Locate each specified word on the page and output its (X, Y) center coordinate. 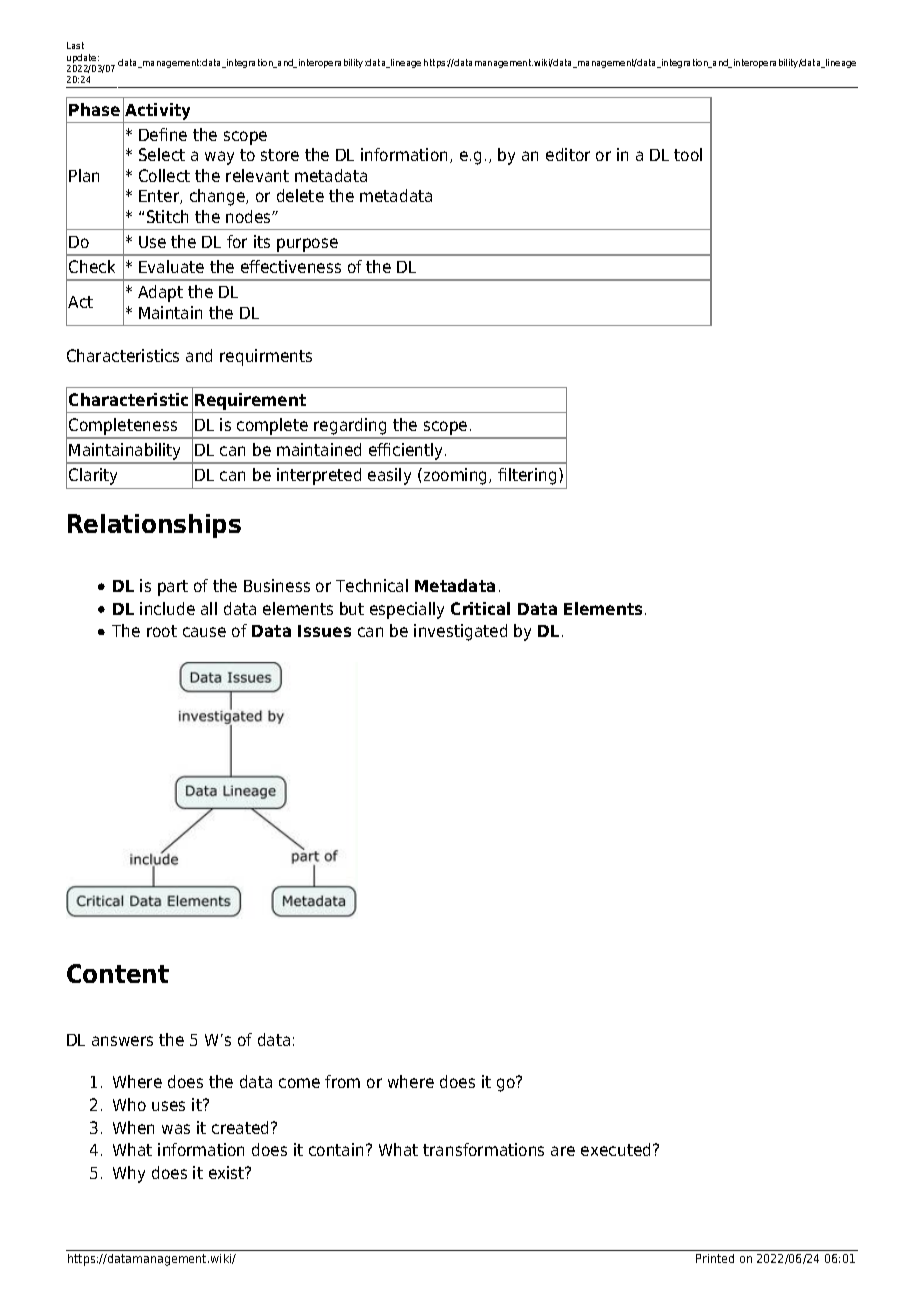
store (280, 155)
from (342, 1081)
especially (407, 610)
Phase (94, 109)
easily (389, 476)
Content (118, 973)
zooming (455, 476)
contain (336, 1149)
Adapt (160, 293)
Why (129, 1174)
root (162, 631)
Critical (480, 608)
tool (688, 154)
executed (615, 1149)
